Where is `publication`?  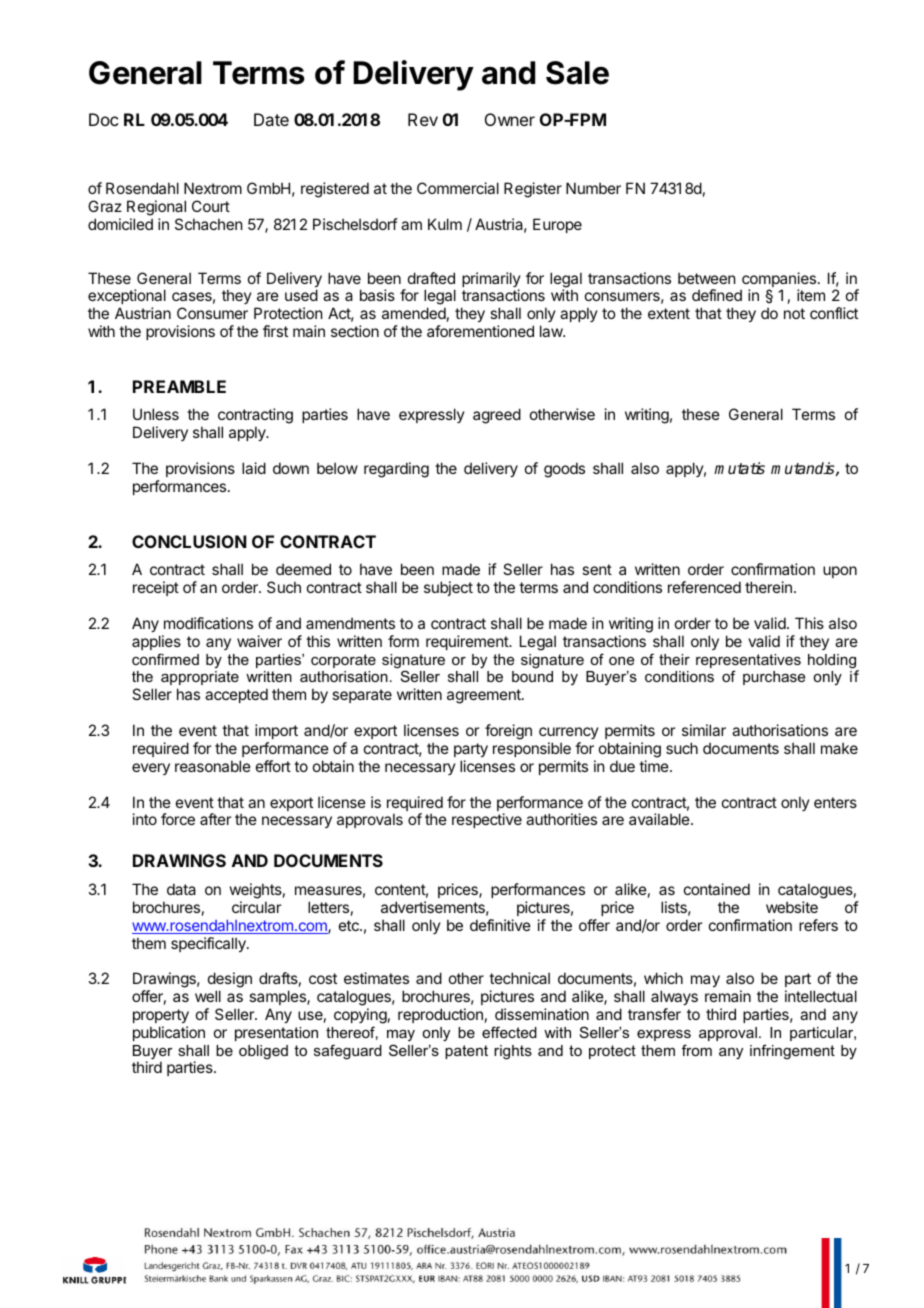
publication is located at coordinates (169, 1033).
